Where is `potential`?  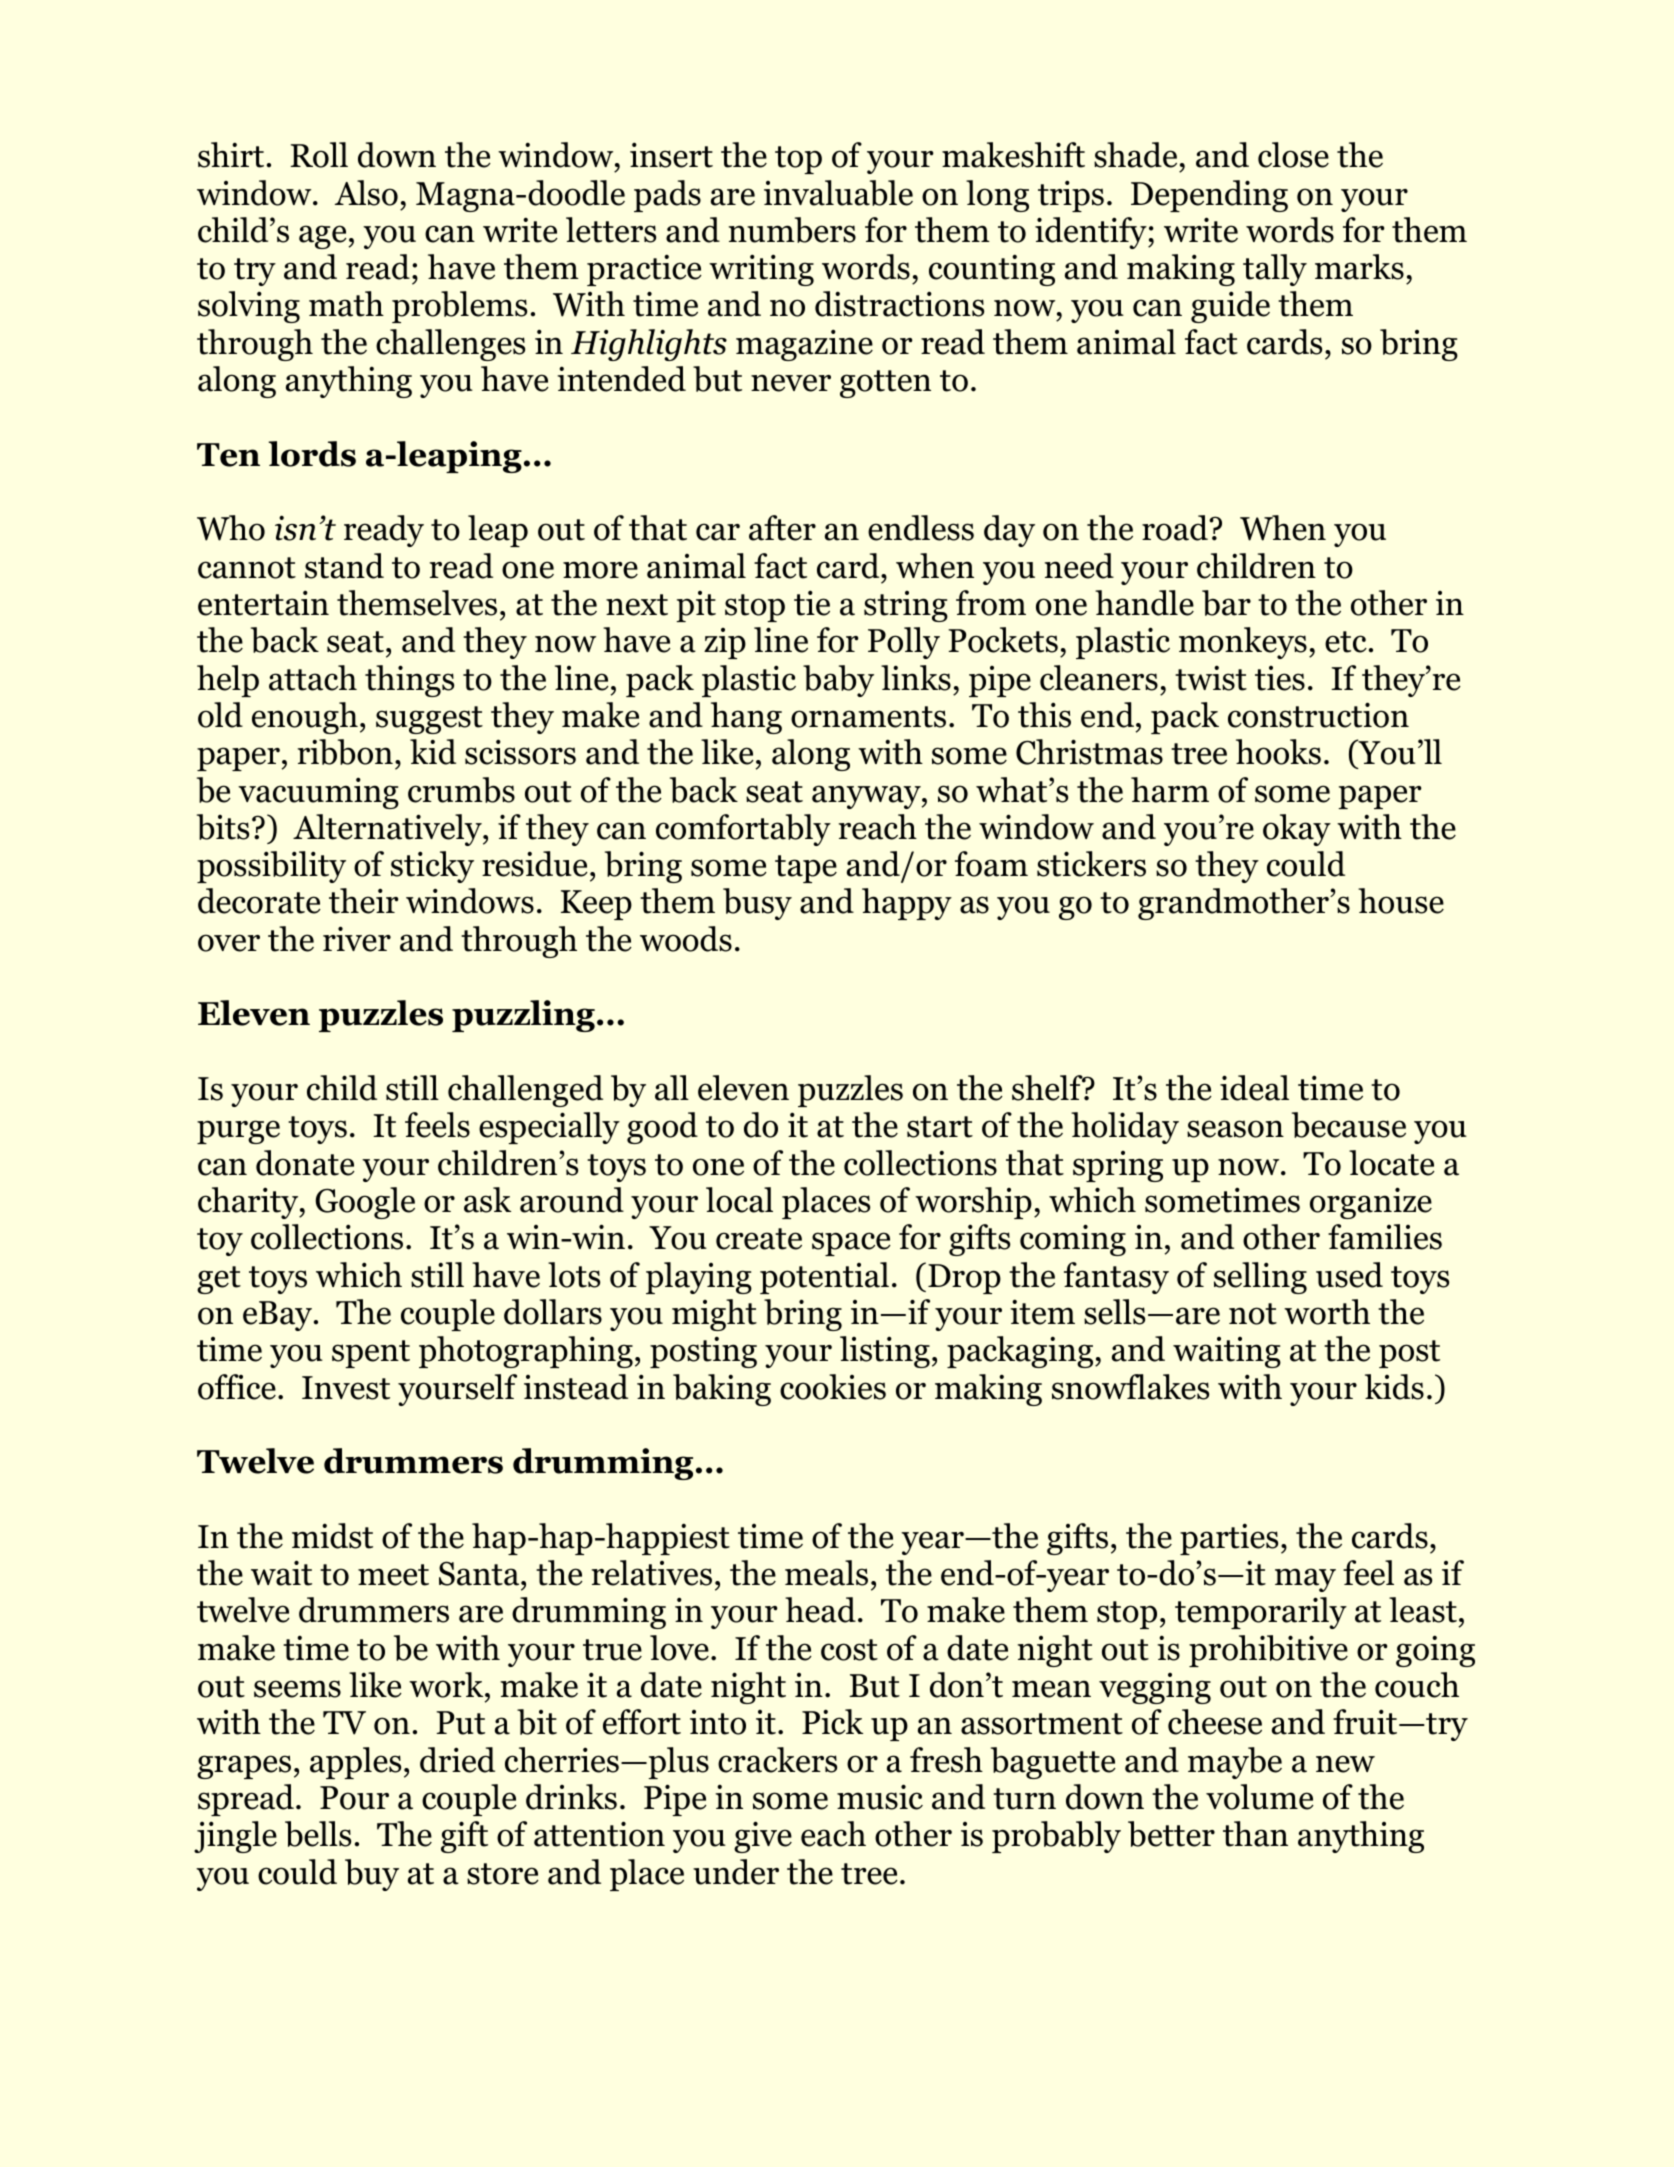 potential is located at coordinates (824, 1278).
